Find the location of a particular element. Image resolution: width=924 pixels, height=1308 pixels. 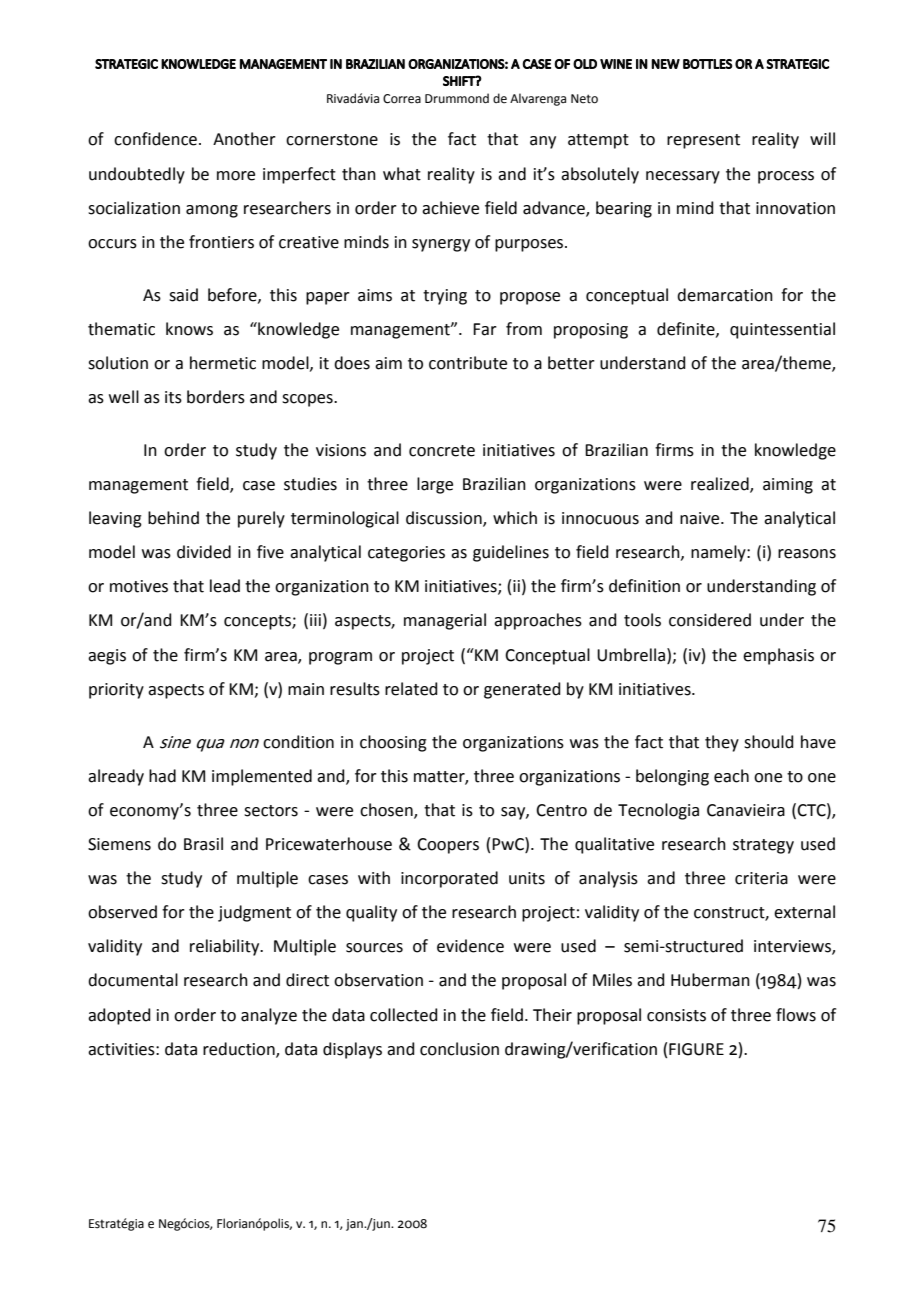

had is located at coordinates (162, 776).
